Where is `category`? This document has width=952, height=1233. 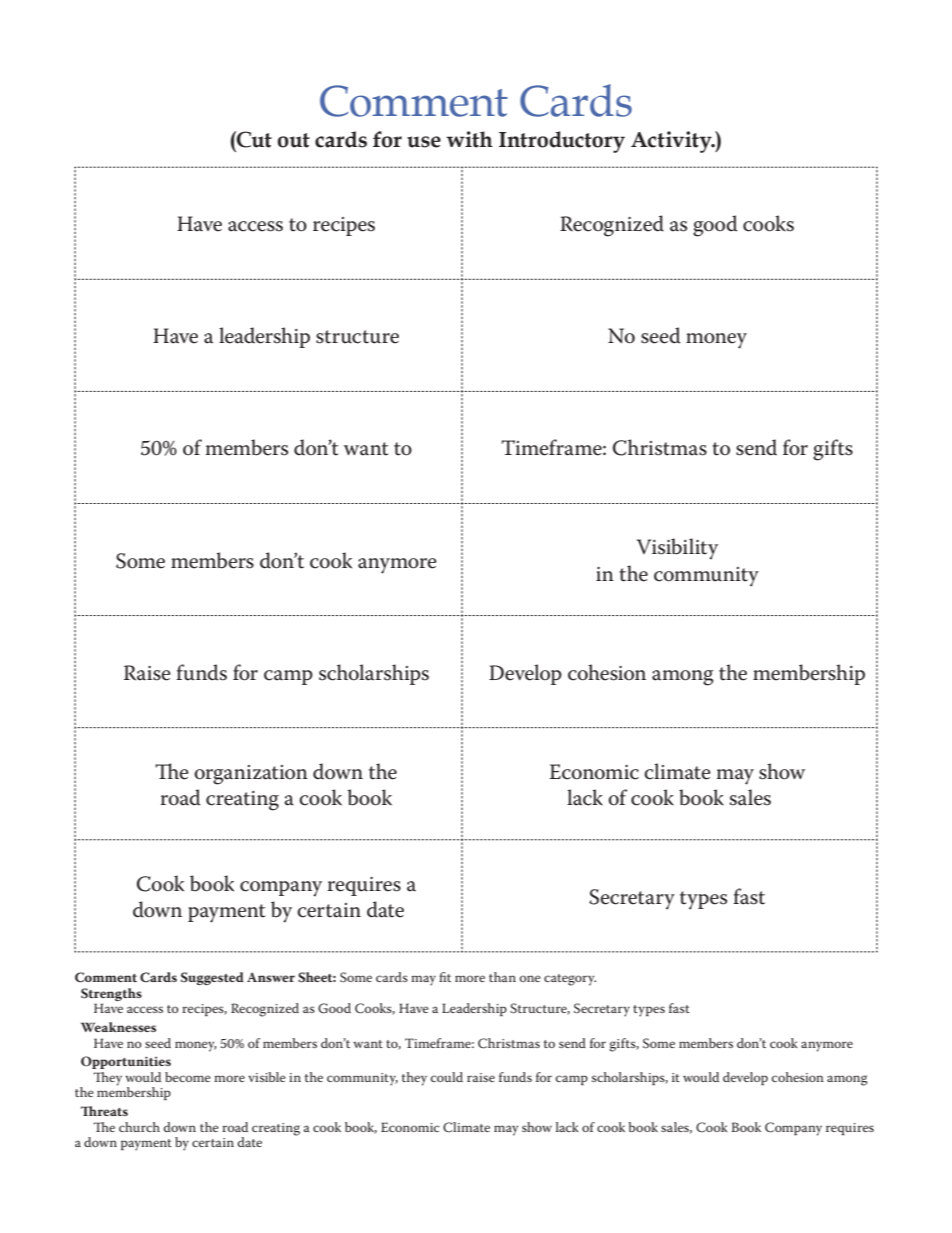
category is located at coordinates (570, 980).
